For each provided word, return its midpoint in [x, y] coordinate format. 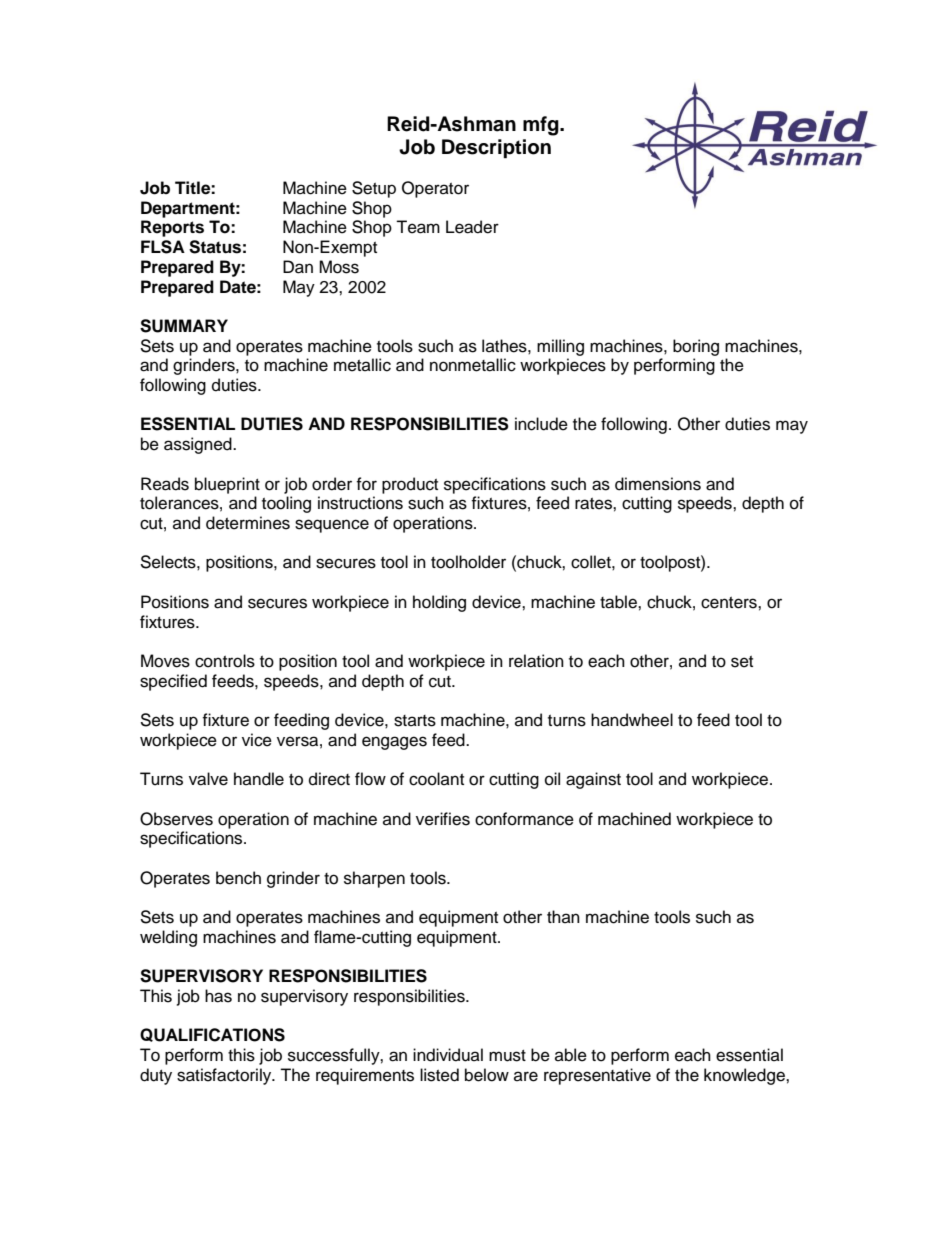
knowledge [745, 1076]
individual [448, 1055]
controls [225, 661]
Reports [172, 228]
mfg [542, 126]
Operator [435, 189]
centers [730, 603]
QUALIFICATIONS [212, 1035]
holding [439, 603]
